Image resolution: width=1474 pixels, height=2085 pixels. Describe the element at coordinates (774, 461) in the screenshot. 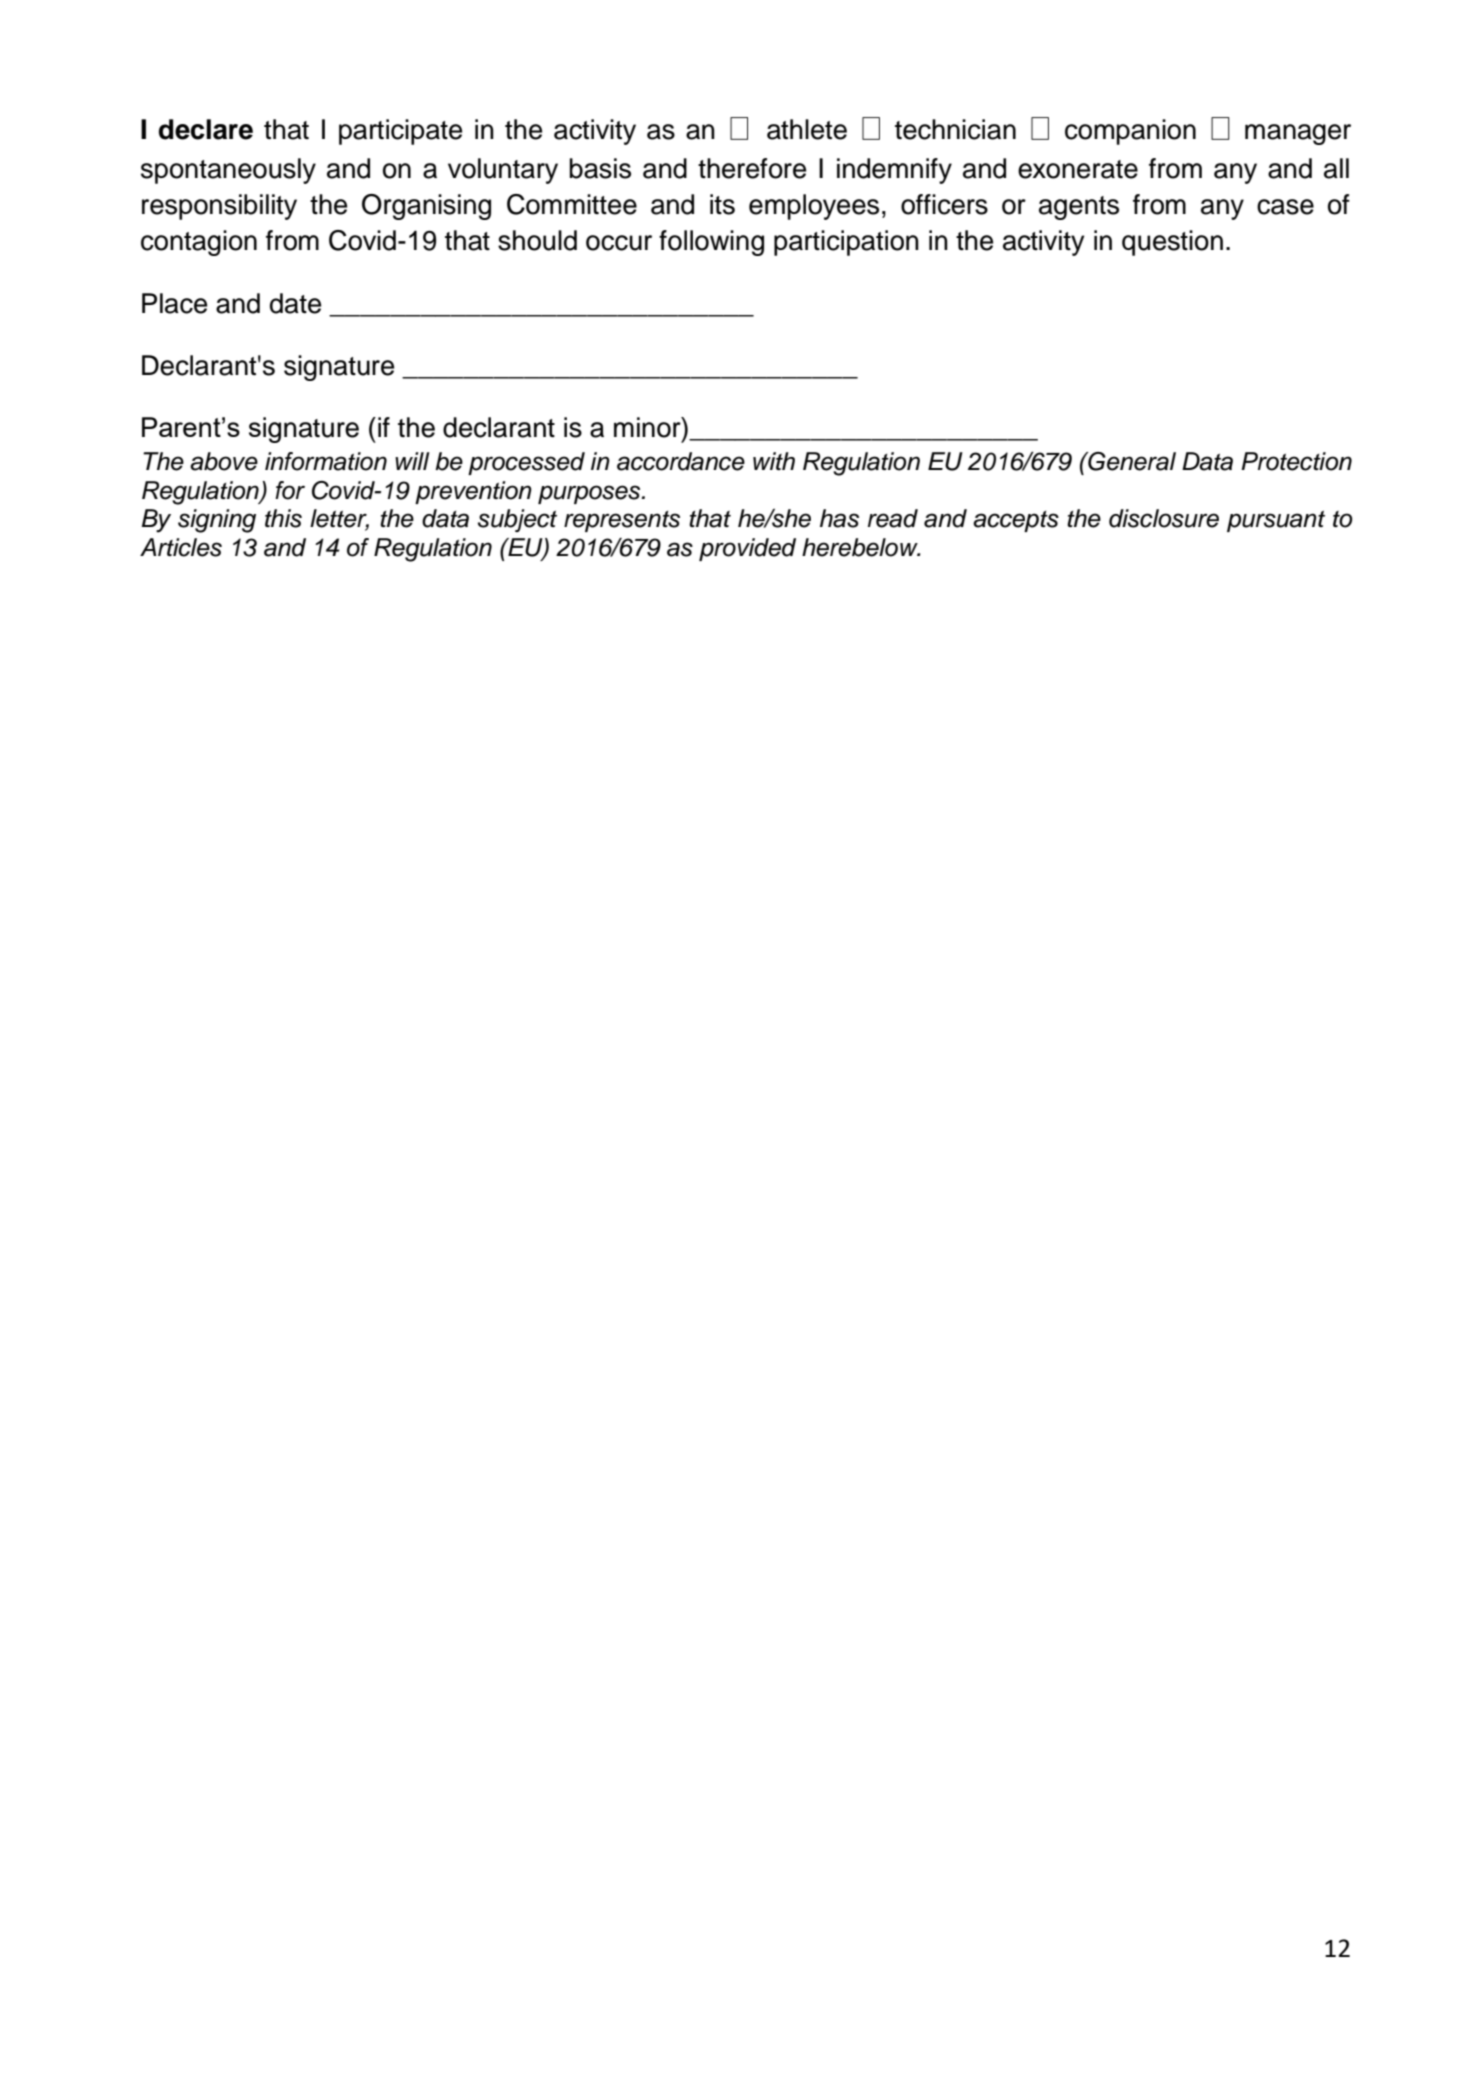

I see `with` at that location.
